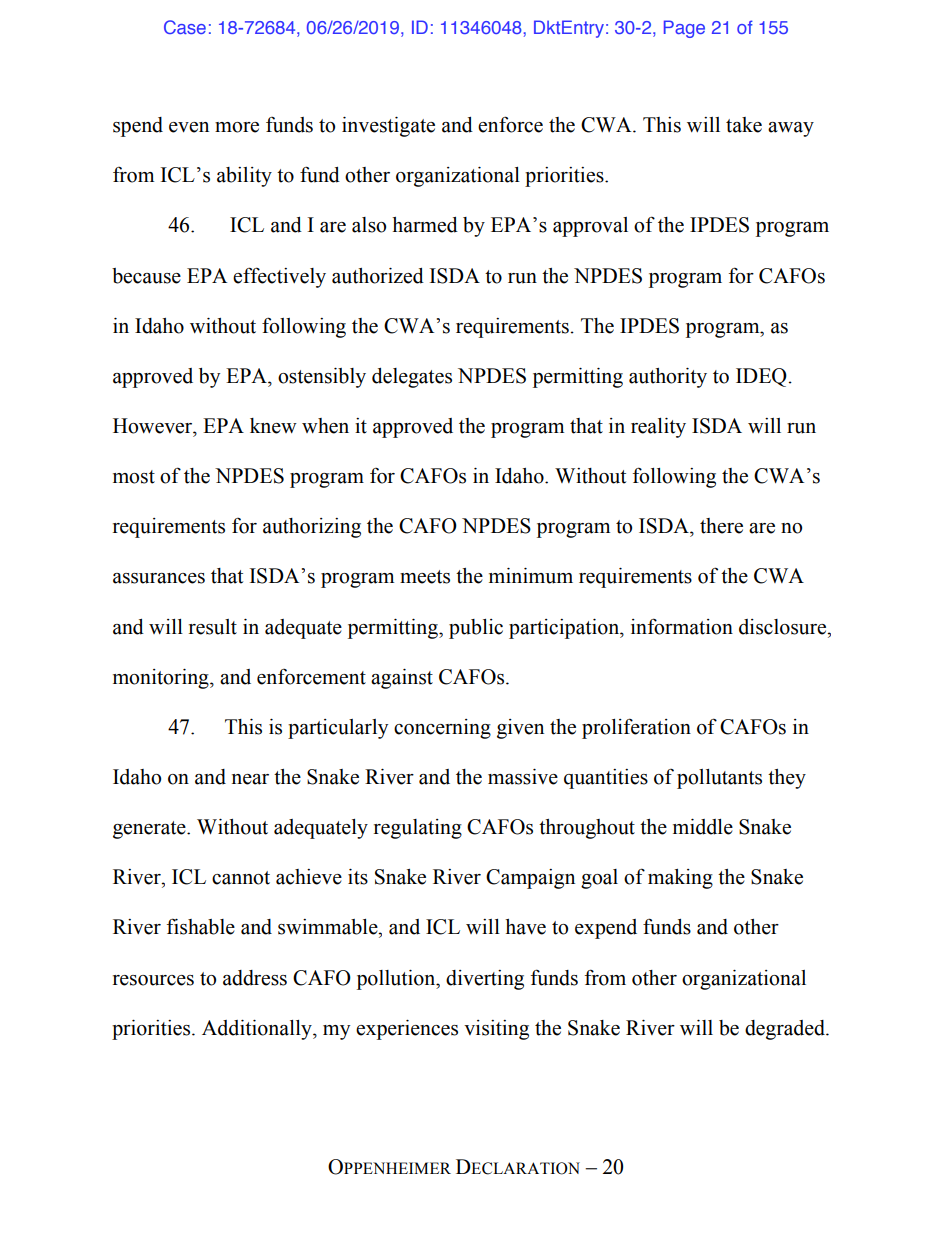 This image has width=952, height=1233. Describe the element at coordinates (273, 426) in the image. I see `knew` at that location.
